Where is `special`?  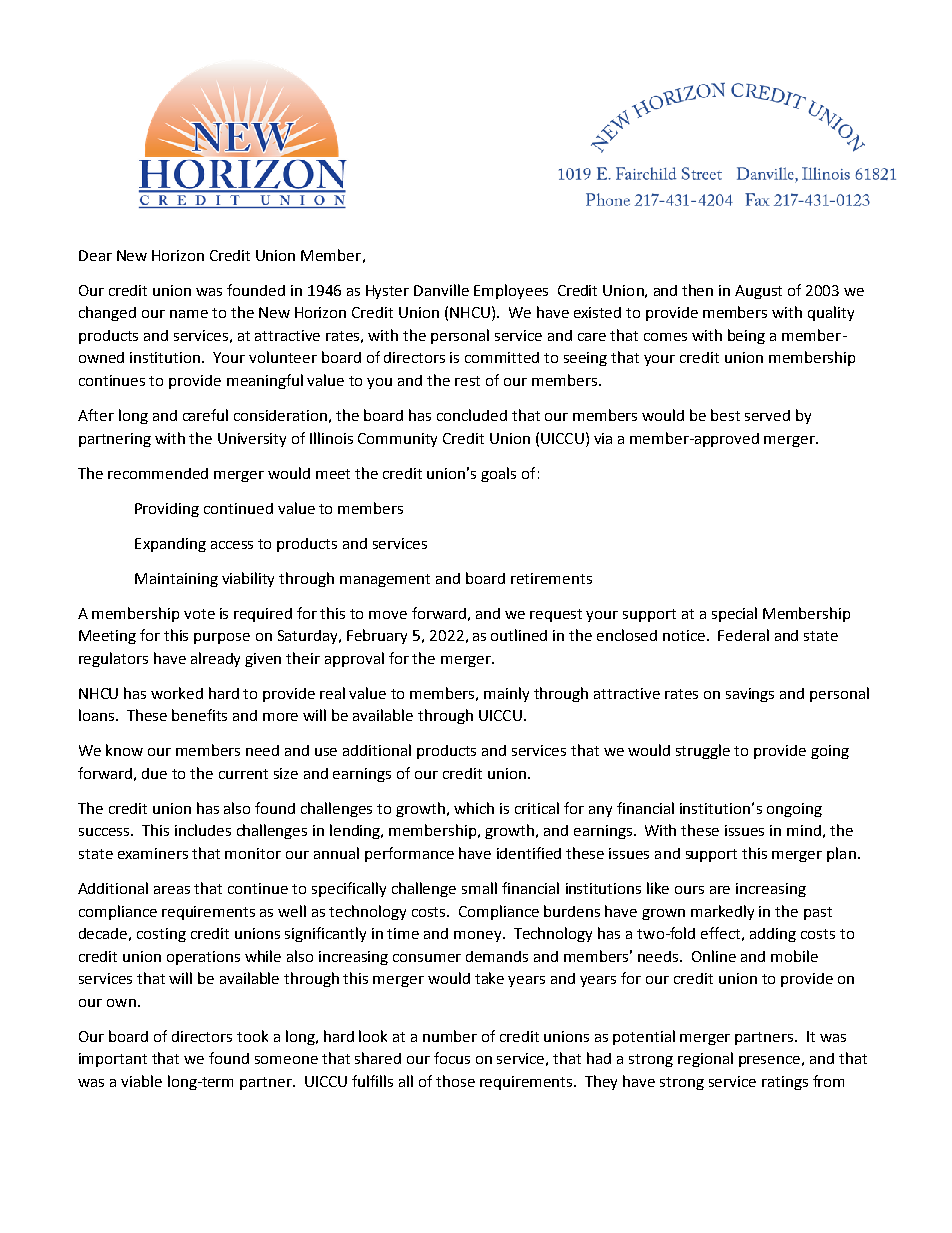
special is located at coordinates (734, 614).
